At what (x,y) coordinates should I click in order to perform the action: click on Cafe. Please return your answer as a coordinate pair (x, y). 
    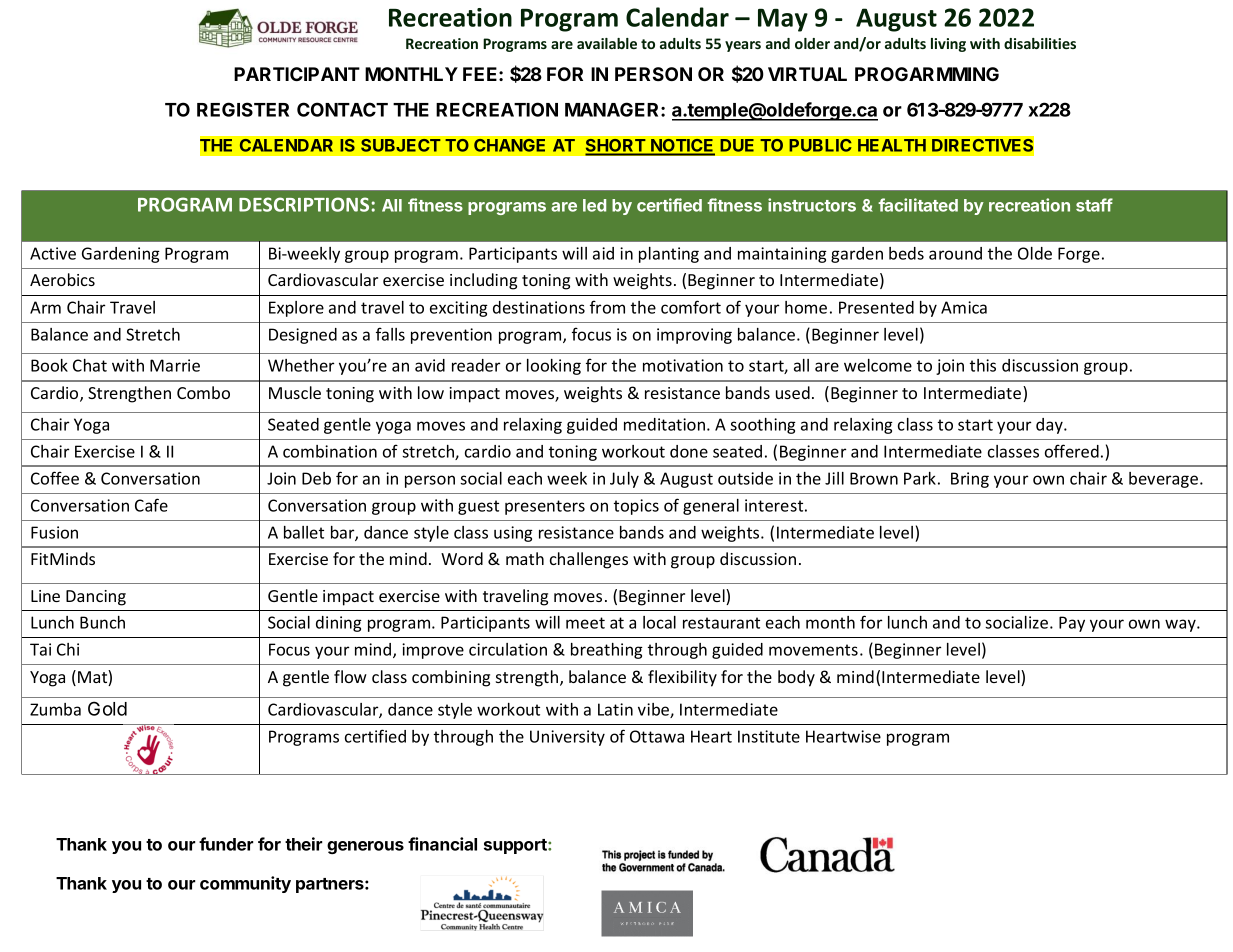
    Looking at the image, I should click on (151, 505).
